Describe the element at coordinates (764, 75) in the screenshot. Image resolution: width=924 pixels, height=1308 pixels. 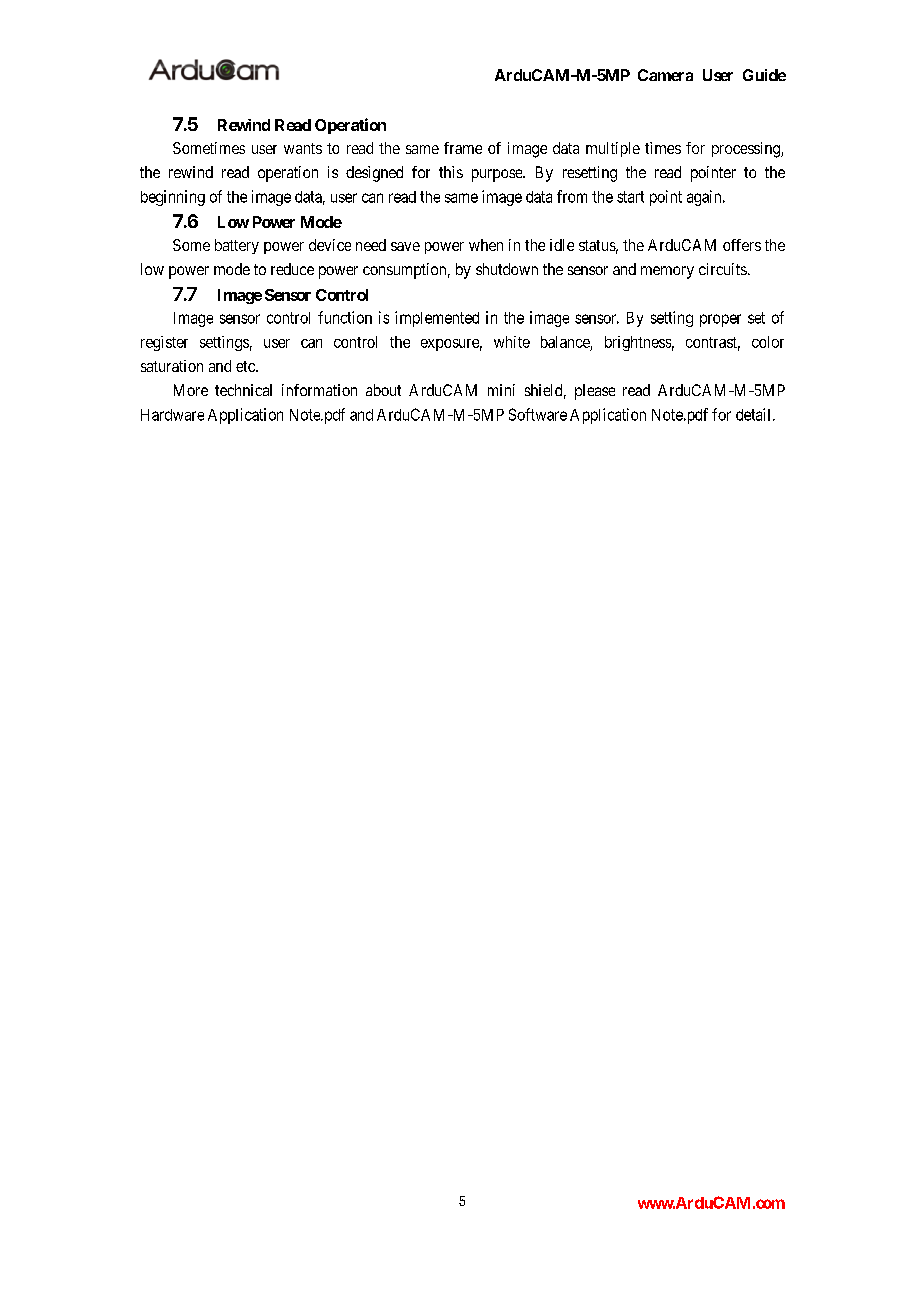
I see `Guide` at that location.
